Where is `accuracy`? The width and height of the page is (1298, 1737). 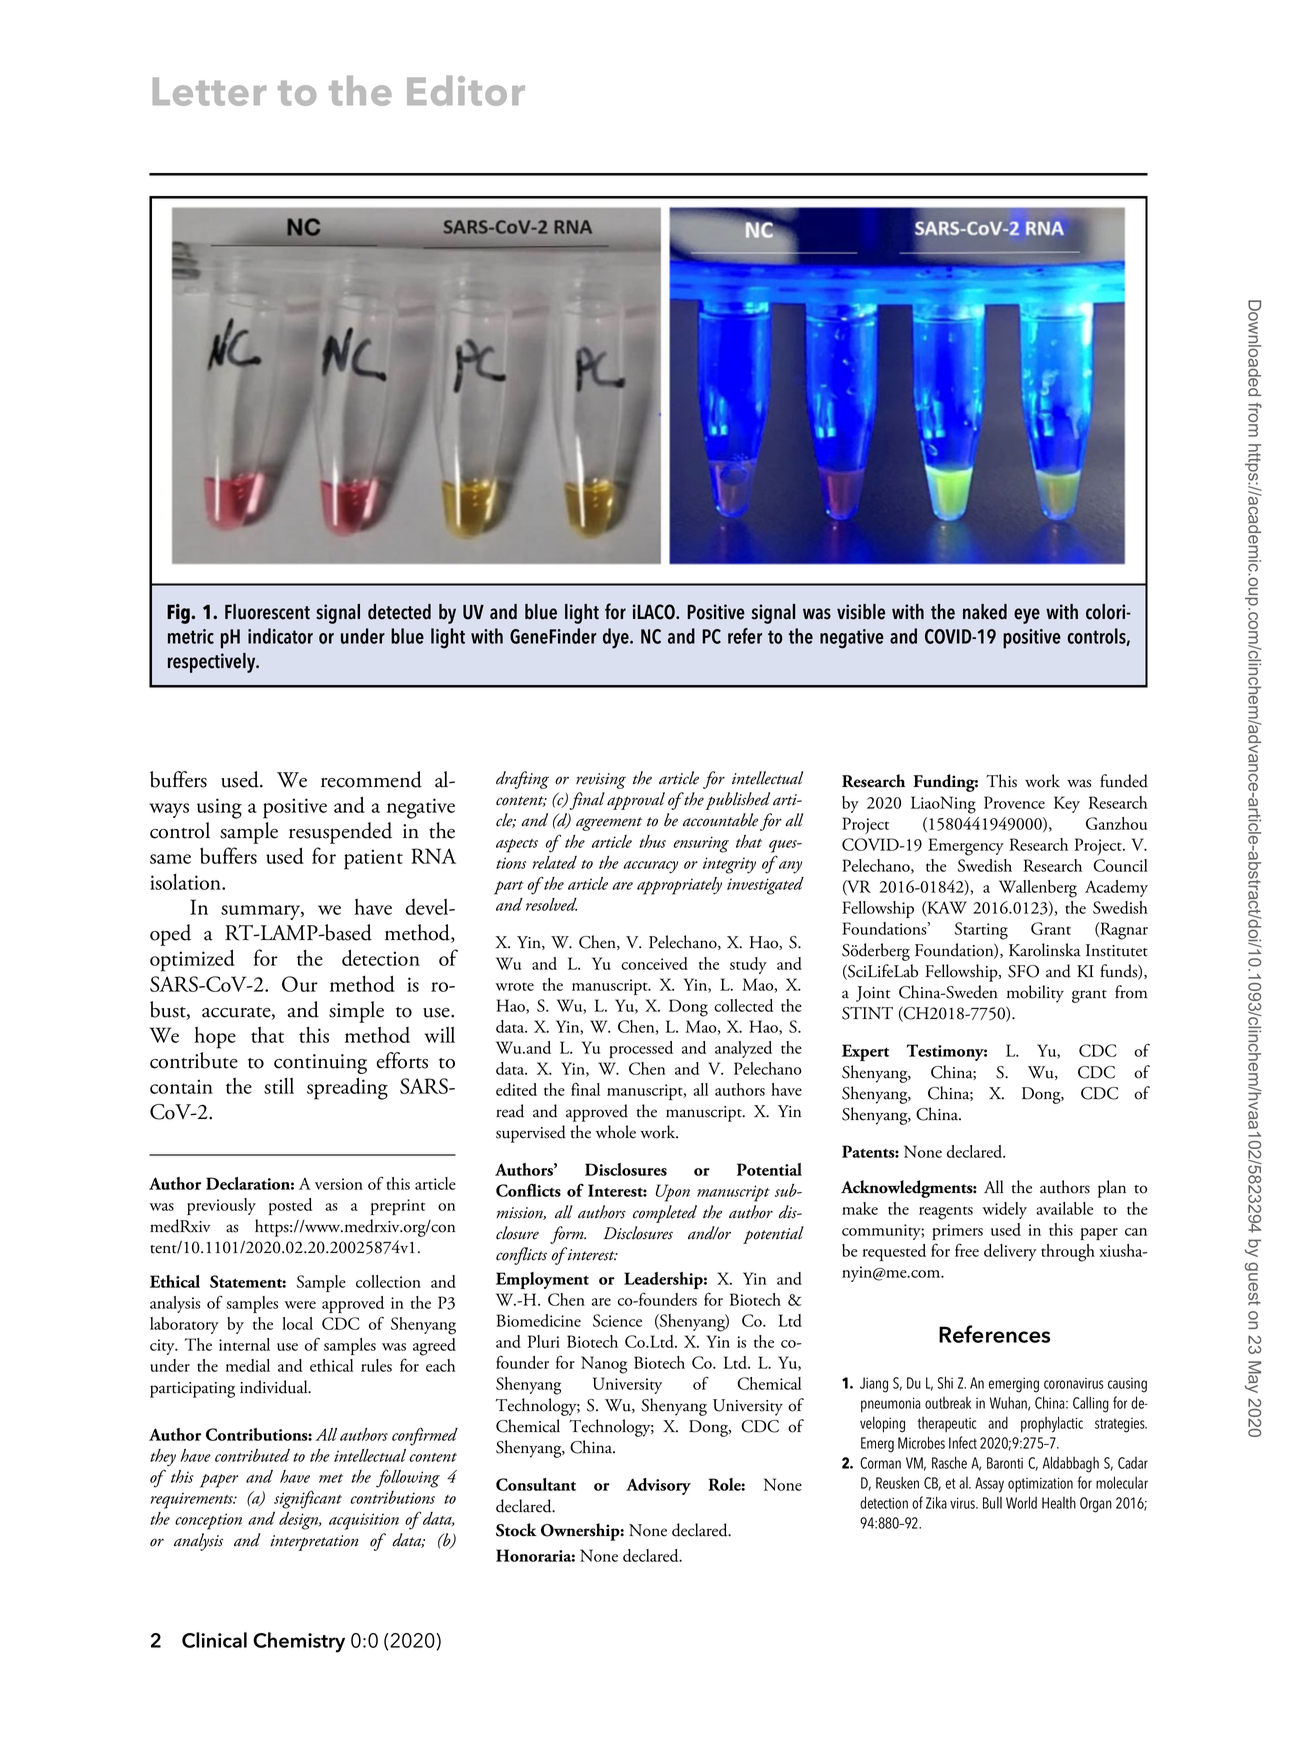
accuracy is located at coordinates (650, 867).
